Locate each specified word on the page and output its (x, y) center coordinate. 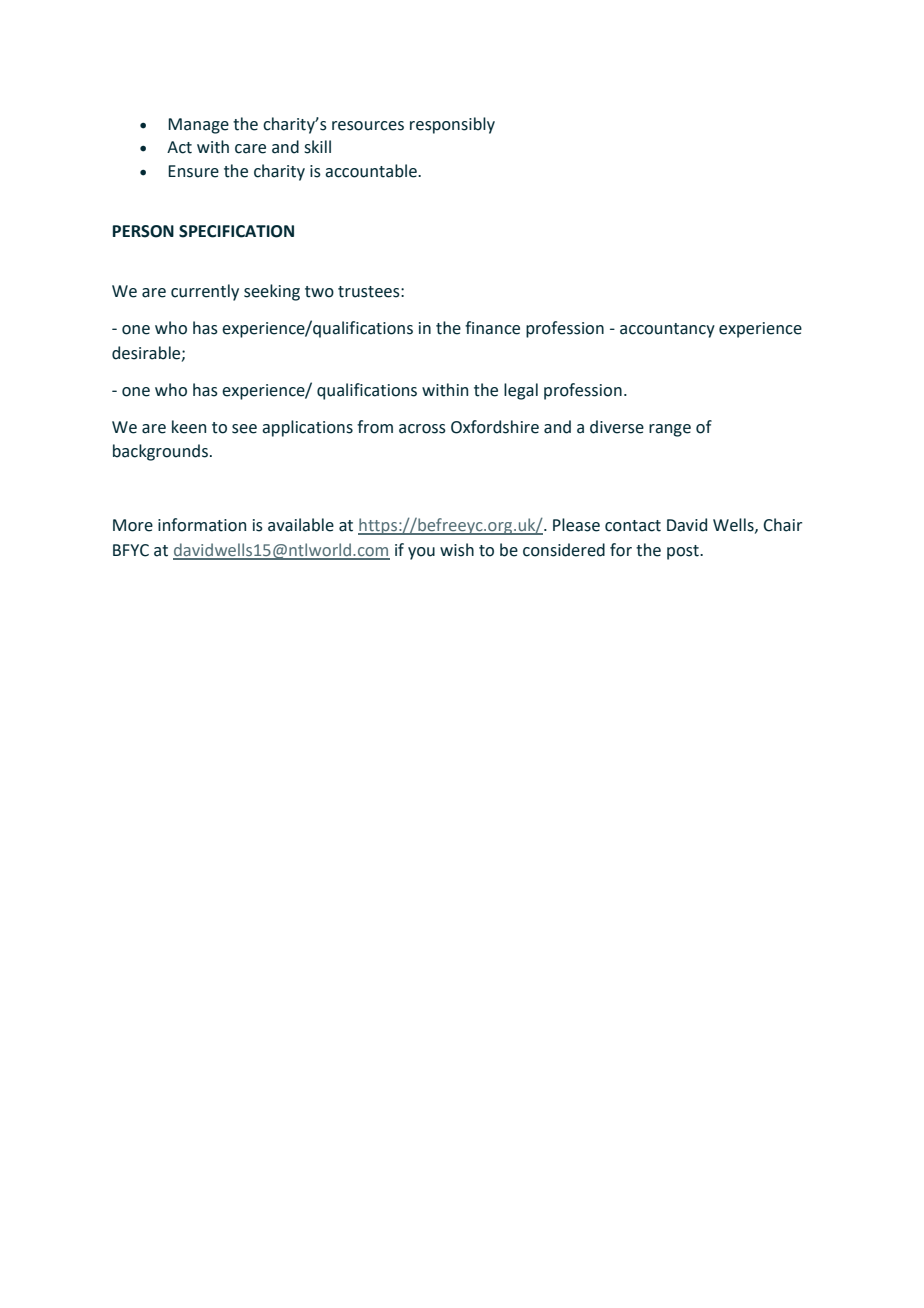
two (319, 292)
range (670, 430)
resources (368, 126)
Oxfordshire (495, 427)
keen (189, 427)
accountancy (667, 330)
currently (205, 292)
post (684, 552)
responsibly (452, 125)
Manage (198, 126)
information (202, 525)
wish (457, 550)
